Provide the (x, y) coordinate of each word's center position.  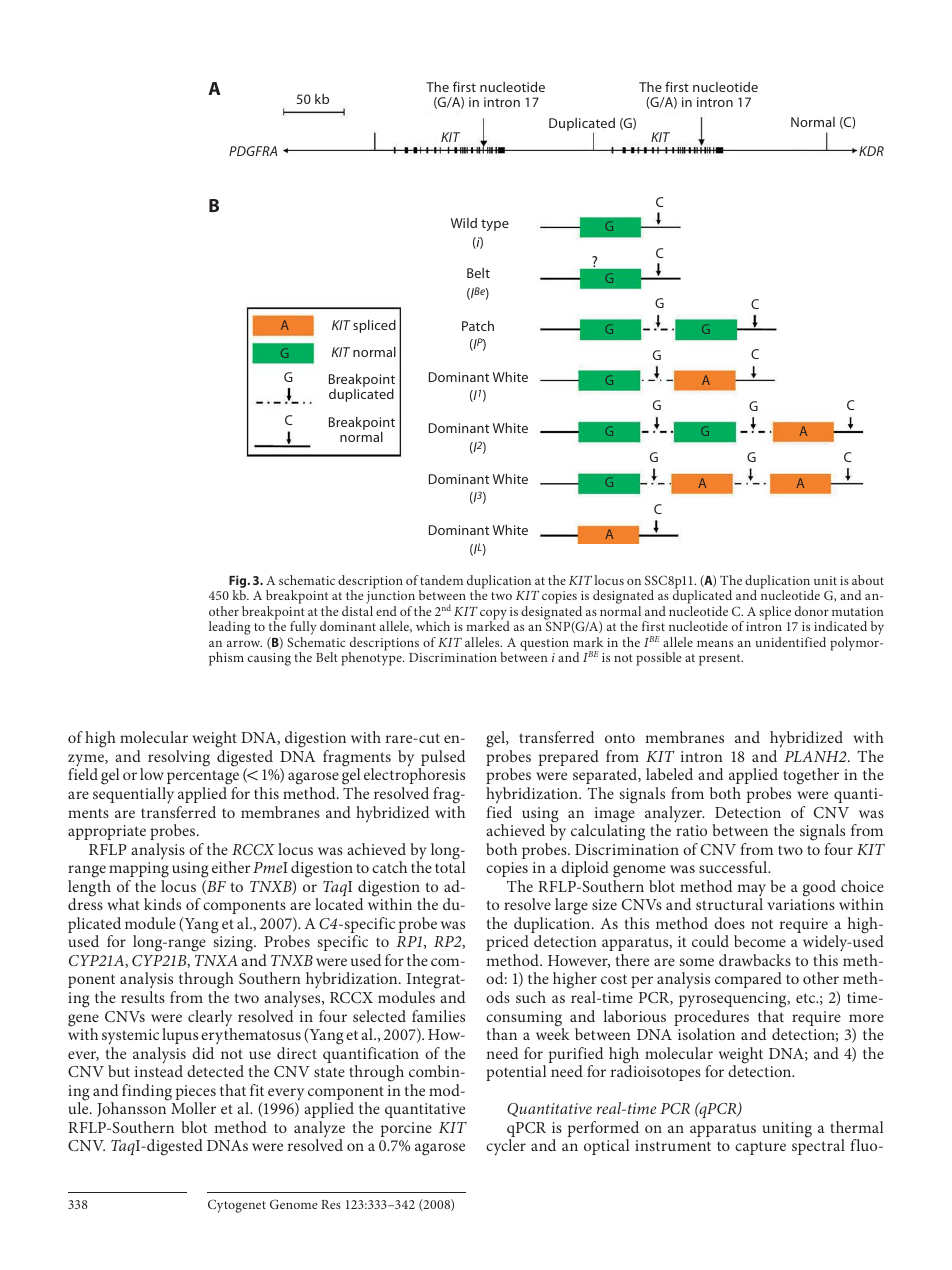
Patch (478, 326)
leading (230, 628)
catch (389, 867)
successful (734, 867)
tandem (441, 580)
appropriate (107, 832)
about (868, 580)
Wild (464, 223)
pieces (196, 1094)
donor (812, 611)
